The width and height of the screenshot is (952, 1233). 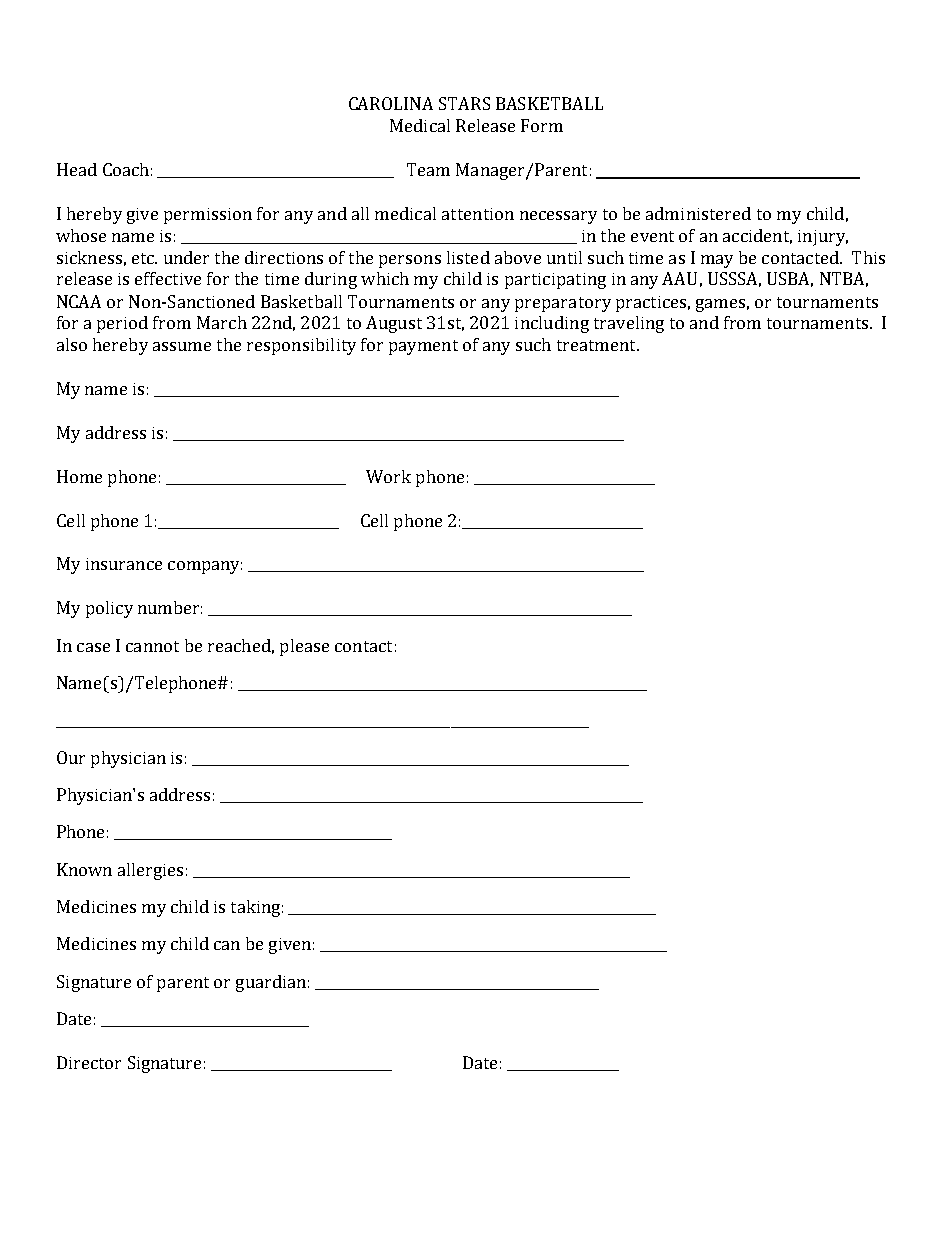 What do you see at coordinates (597, 345) in the screenshot?
I see `treatment` at bounding box center [597, 345].
